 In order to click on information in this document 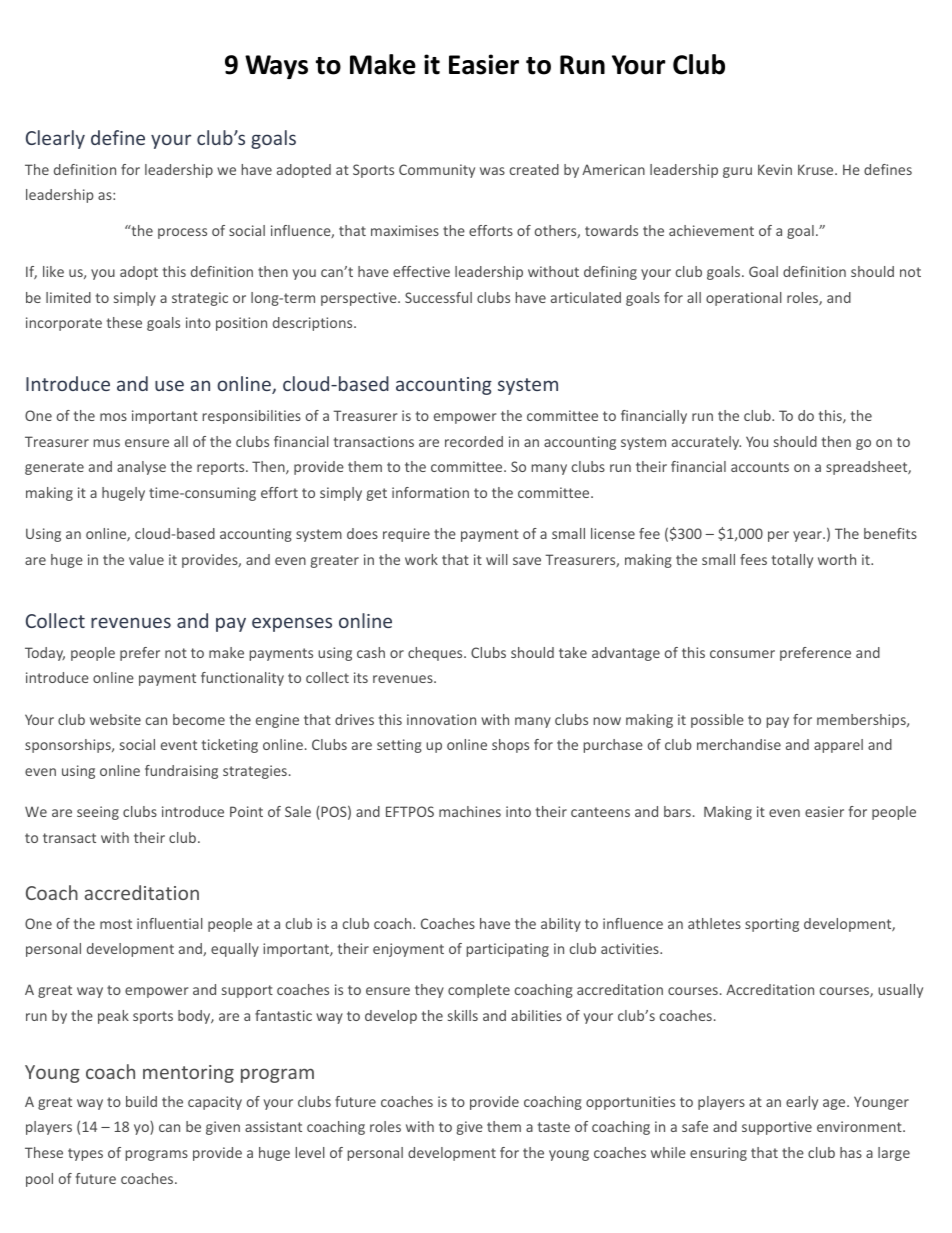, I will do `click(430, 492)`.
